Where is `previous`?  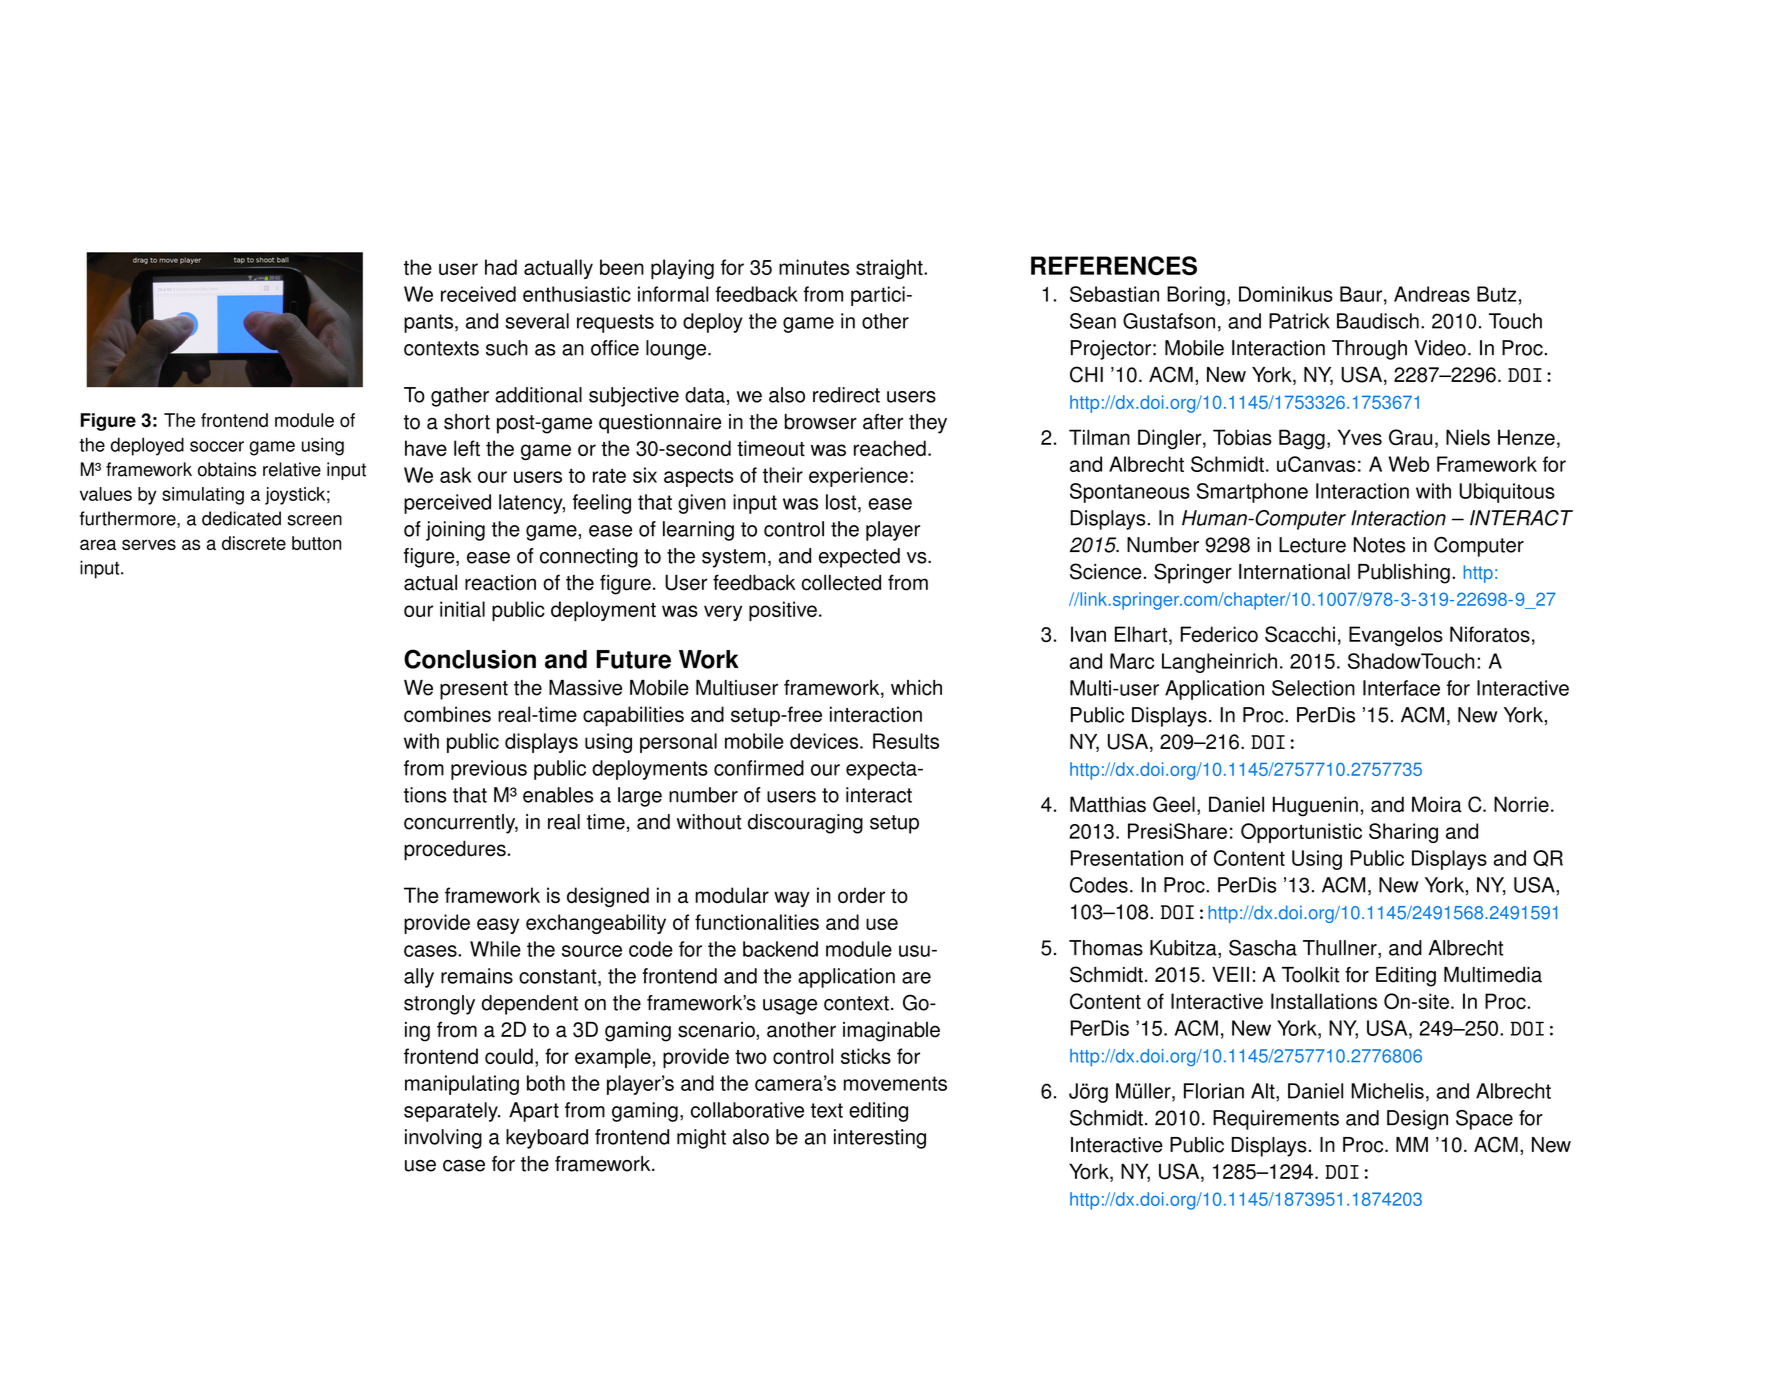 previous is located at coordinates (489, 770).
